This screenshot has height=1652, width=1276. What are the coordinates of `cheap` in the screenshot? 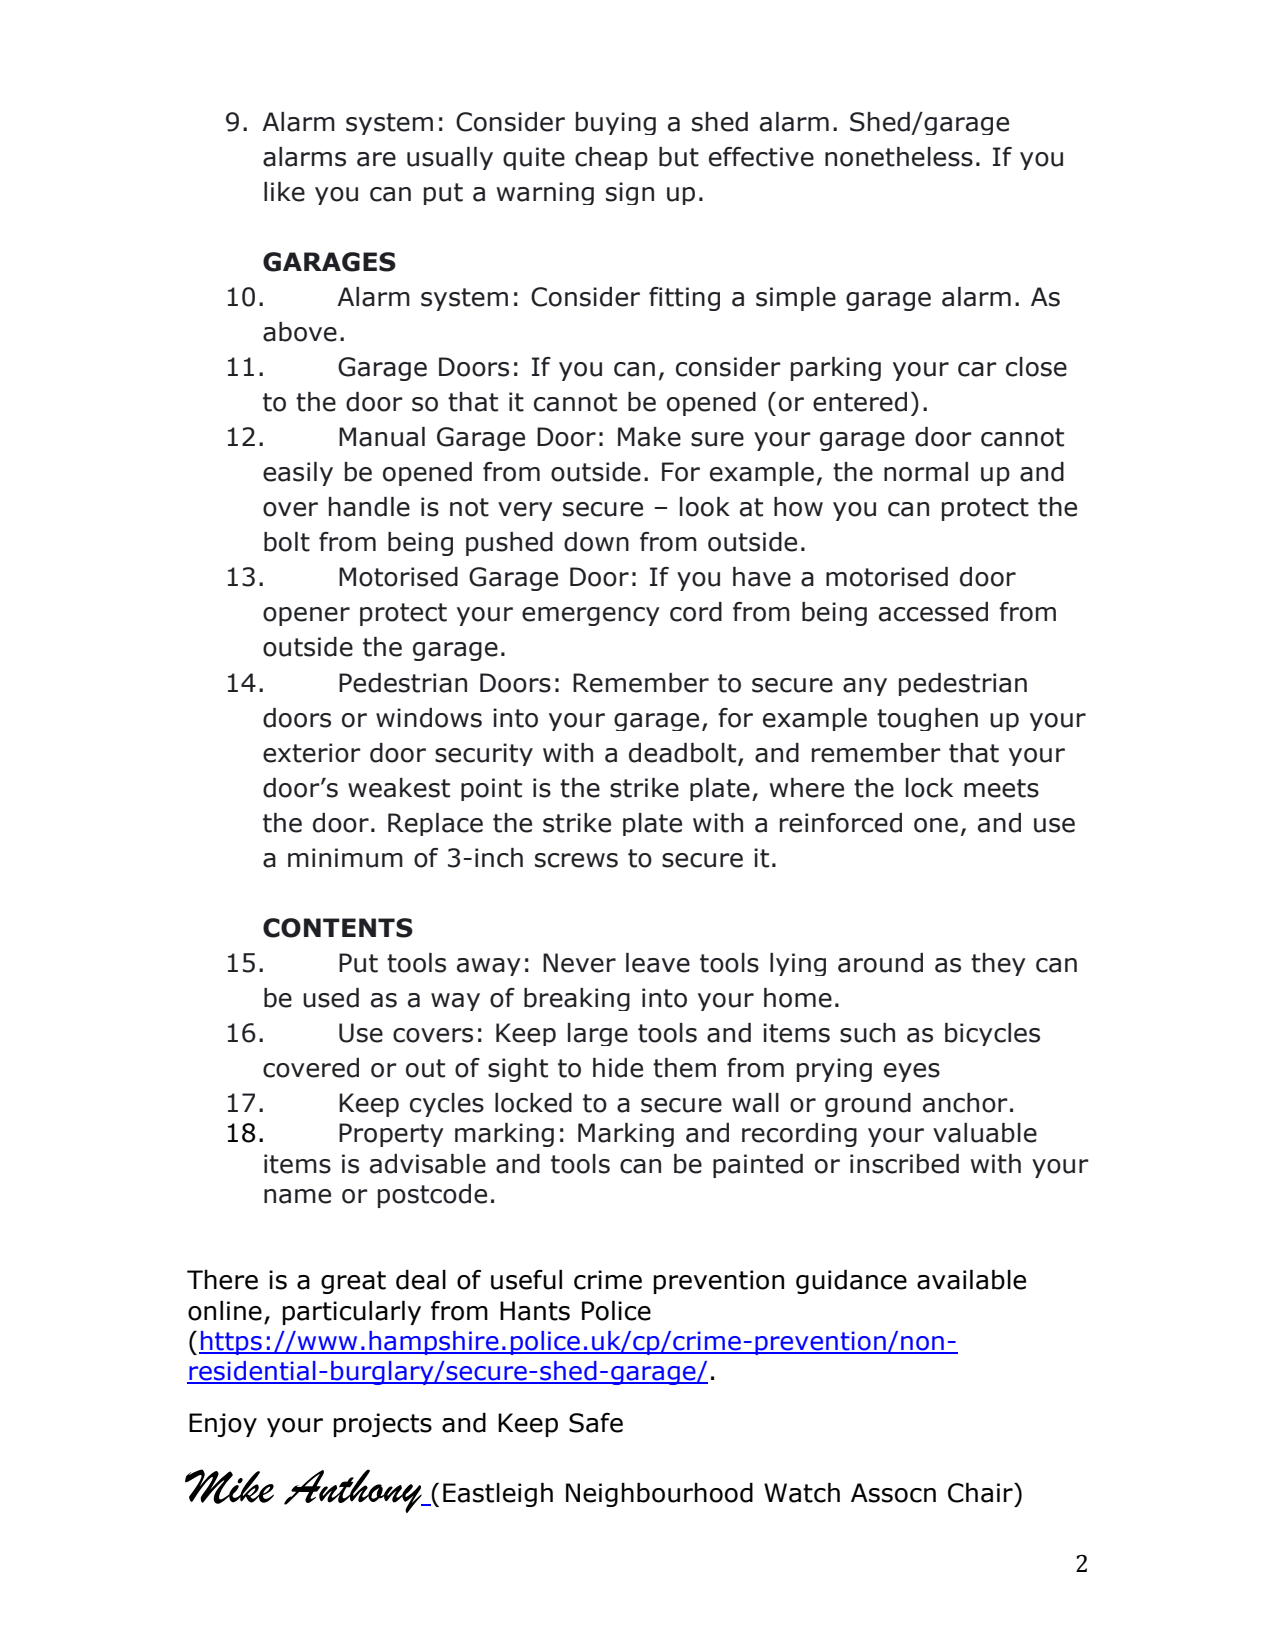 It's located at (611, 158).
